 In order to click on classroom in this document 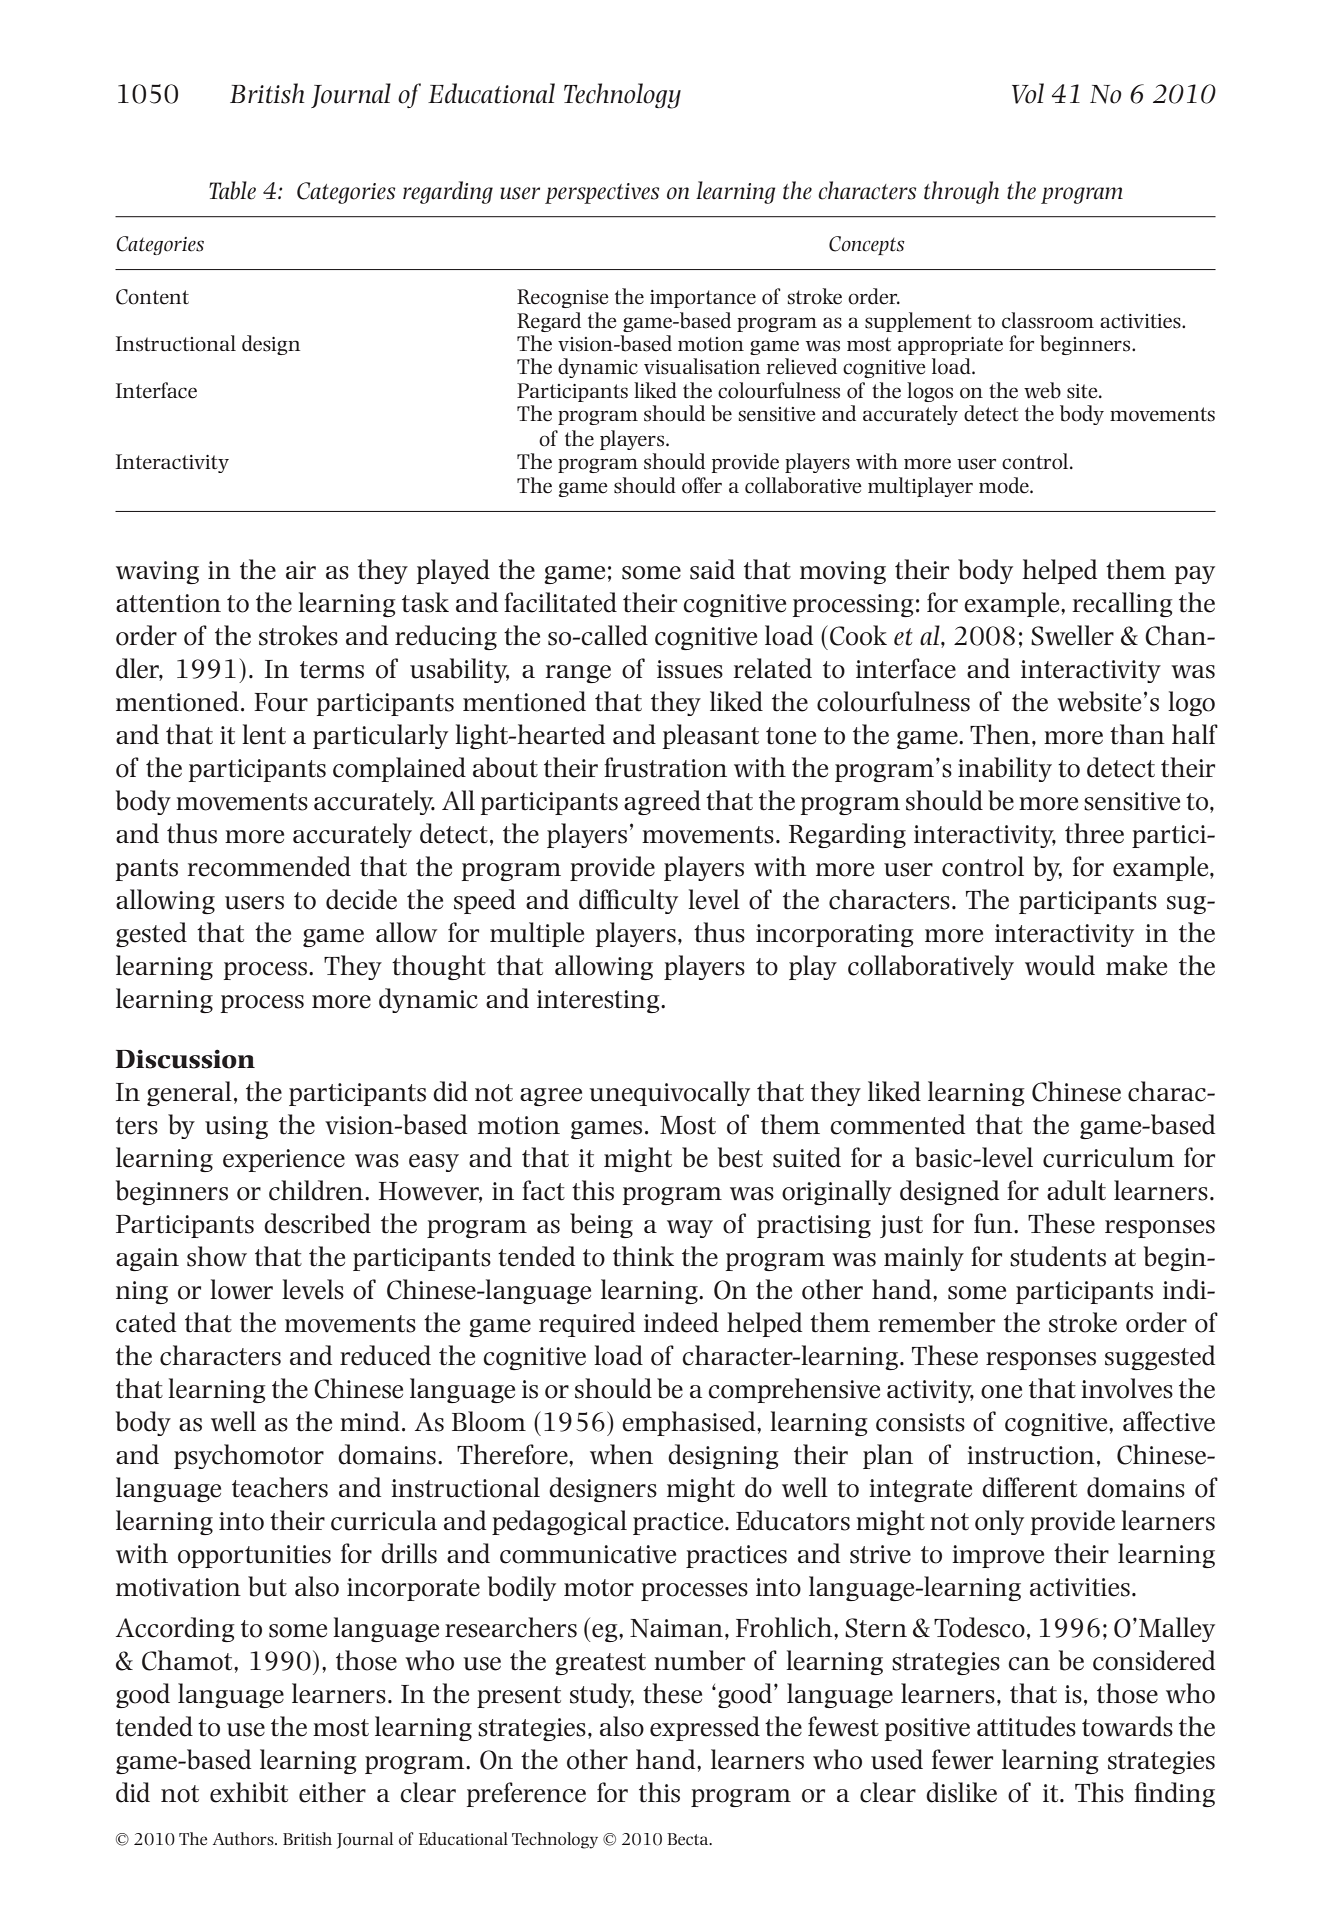, I will do `click(1048, 320)`.
